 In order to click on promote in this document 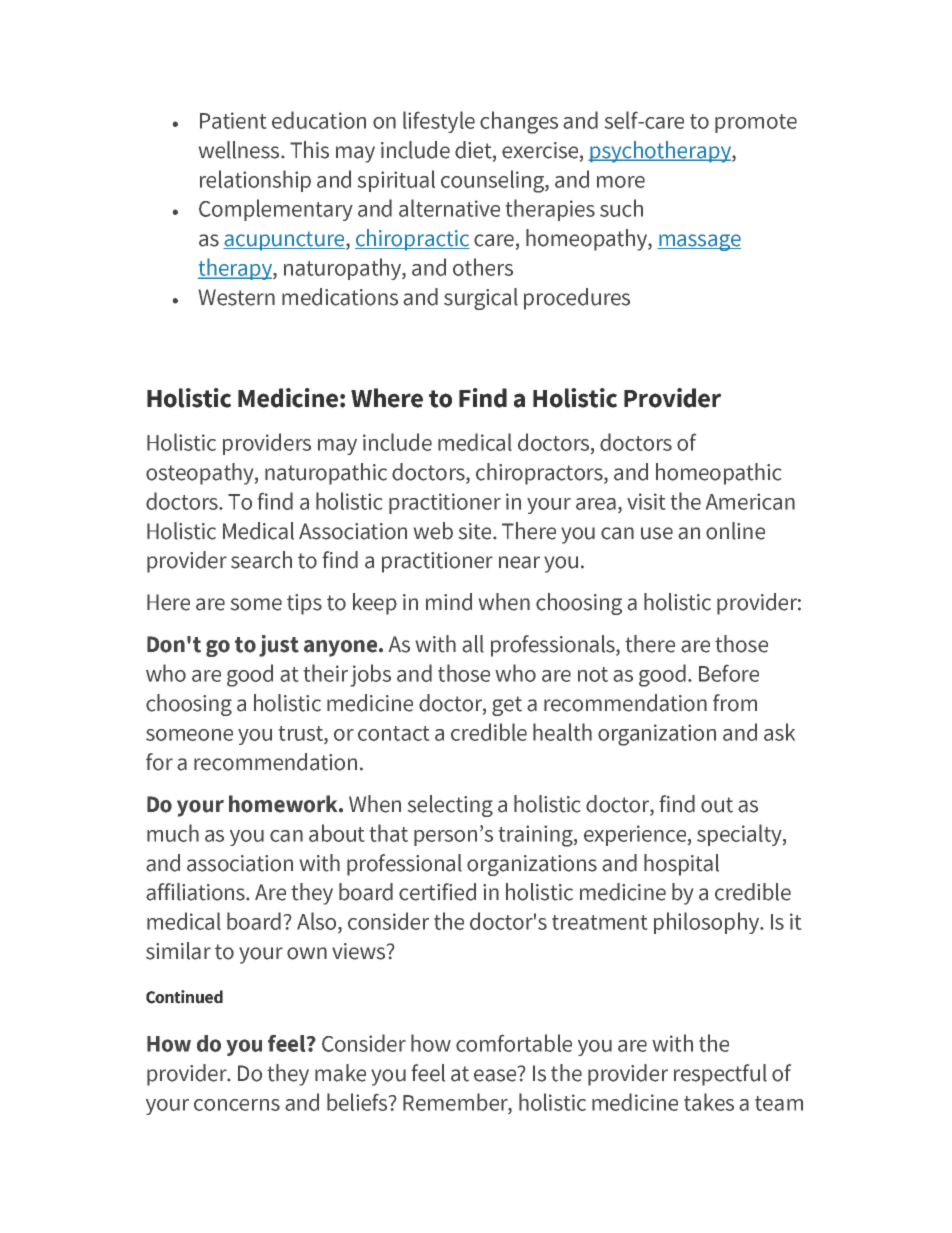, I will do `click(756, 123)`.
